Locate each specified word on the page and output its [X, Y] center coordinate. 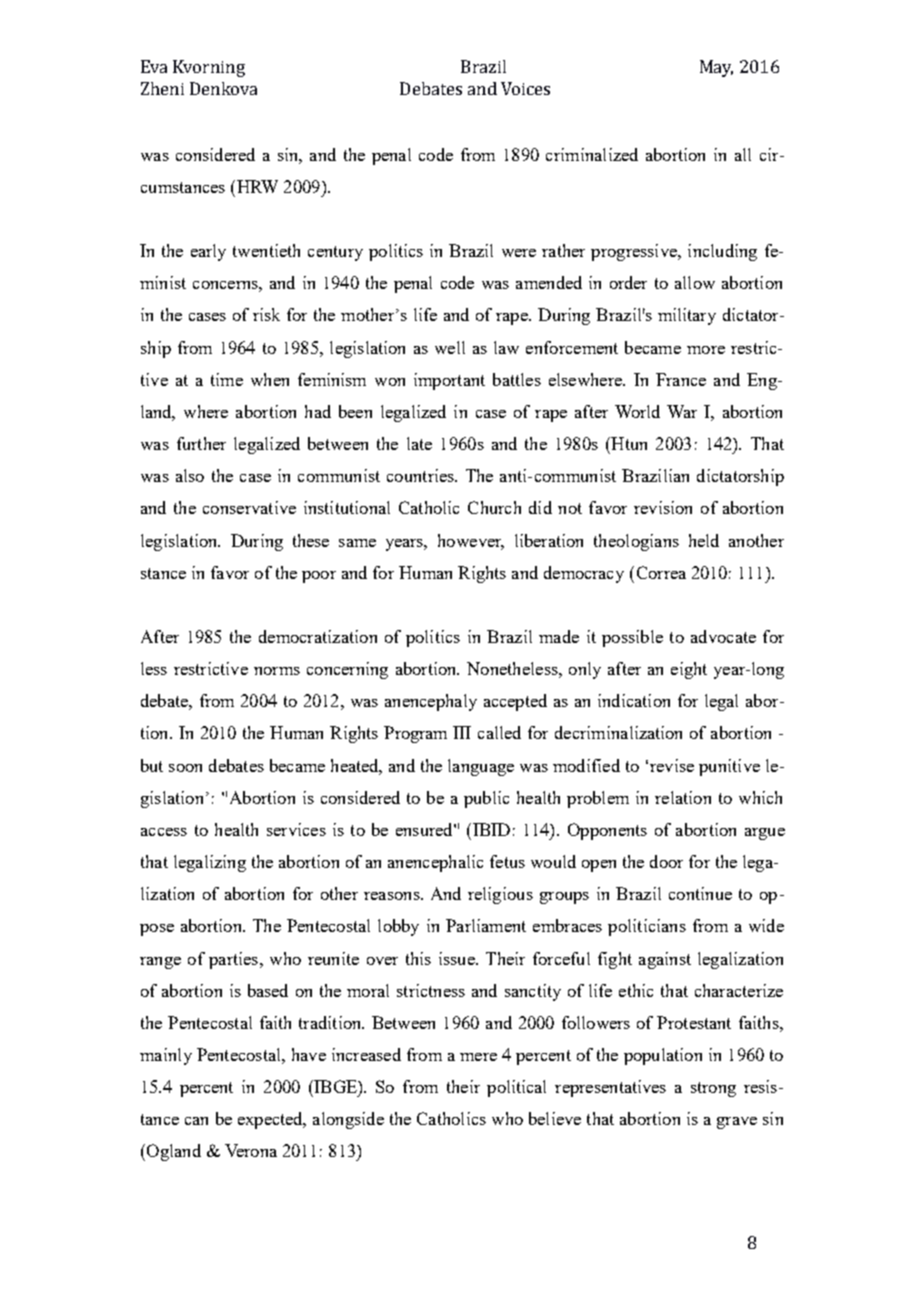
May [716, 68]
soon [185, 768]
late [419, 443]
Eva [154, 66]
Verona [251, 1150]
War [682, 411]
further [201, 443]
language [481, 767]
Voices [525, 88]
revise [672, 765]
